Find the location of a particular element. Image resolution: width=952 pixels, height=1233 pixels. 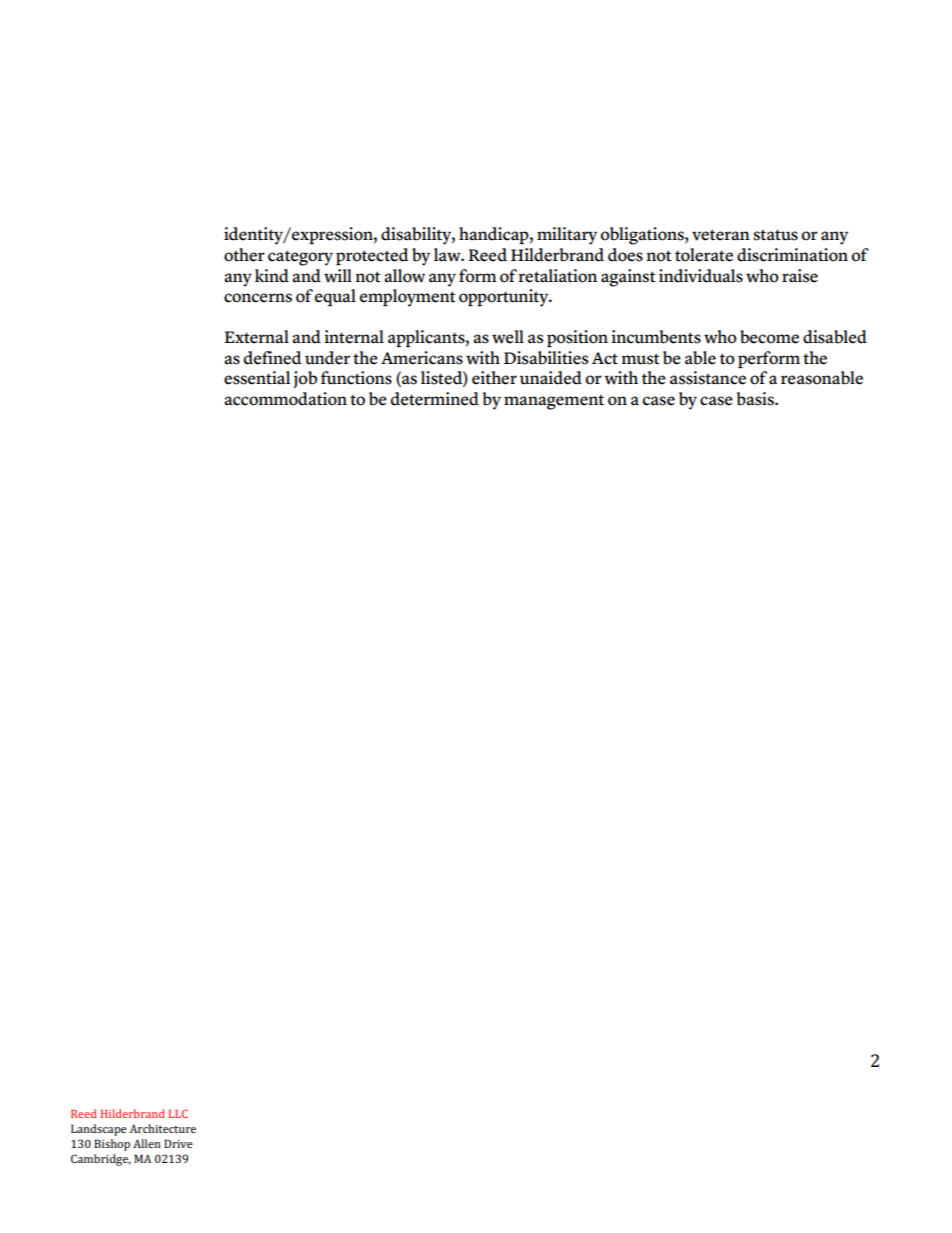

Allen is located at coordinates (147, 1143).
